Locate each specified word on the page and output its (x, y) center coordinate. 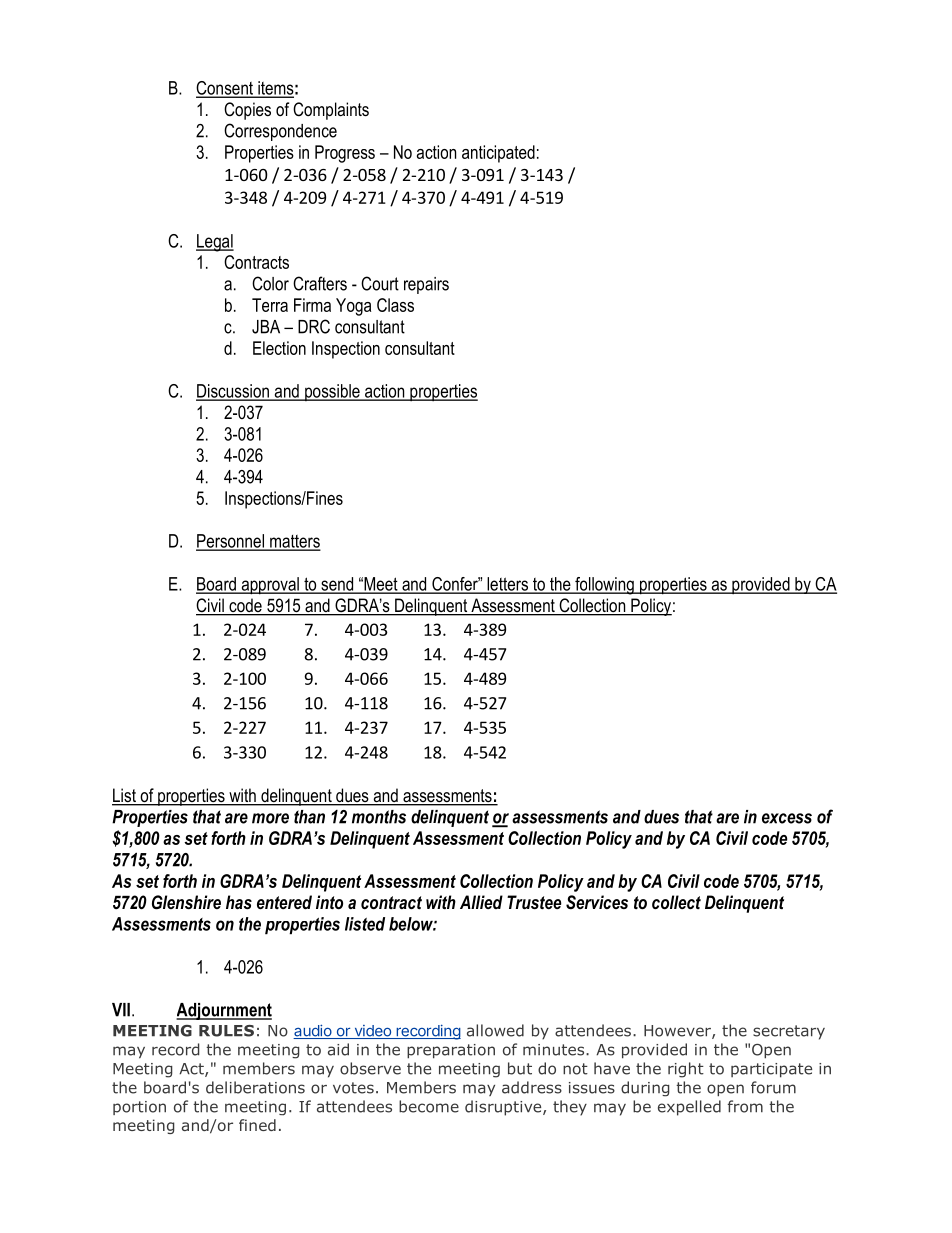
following (604, 586)
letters (507, 585)
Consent (225, 89)
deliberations (255, 1087)
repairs (426, 285)
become (429, 1106)
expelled (689, 1108)
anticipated (498, 154)
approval (270, 586)
